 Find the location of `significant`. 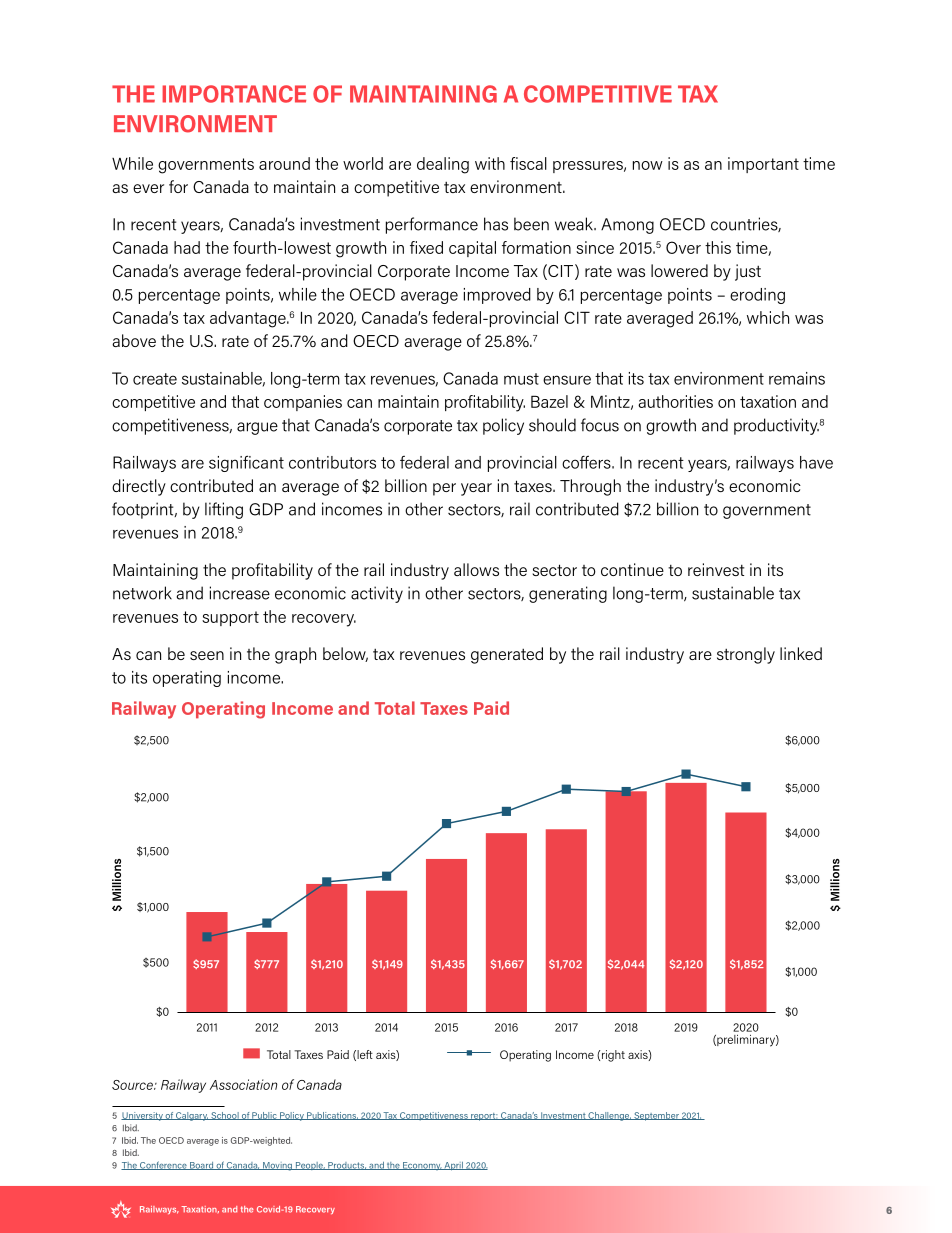

significant is located at coordinates (246, 463).
